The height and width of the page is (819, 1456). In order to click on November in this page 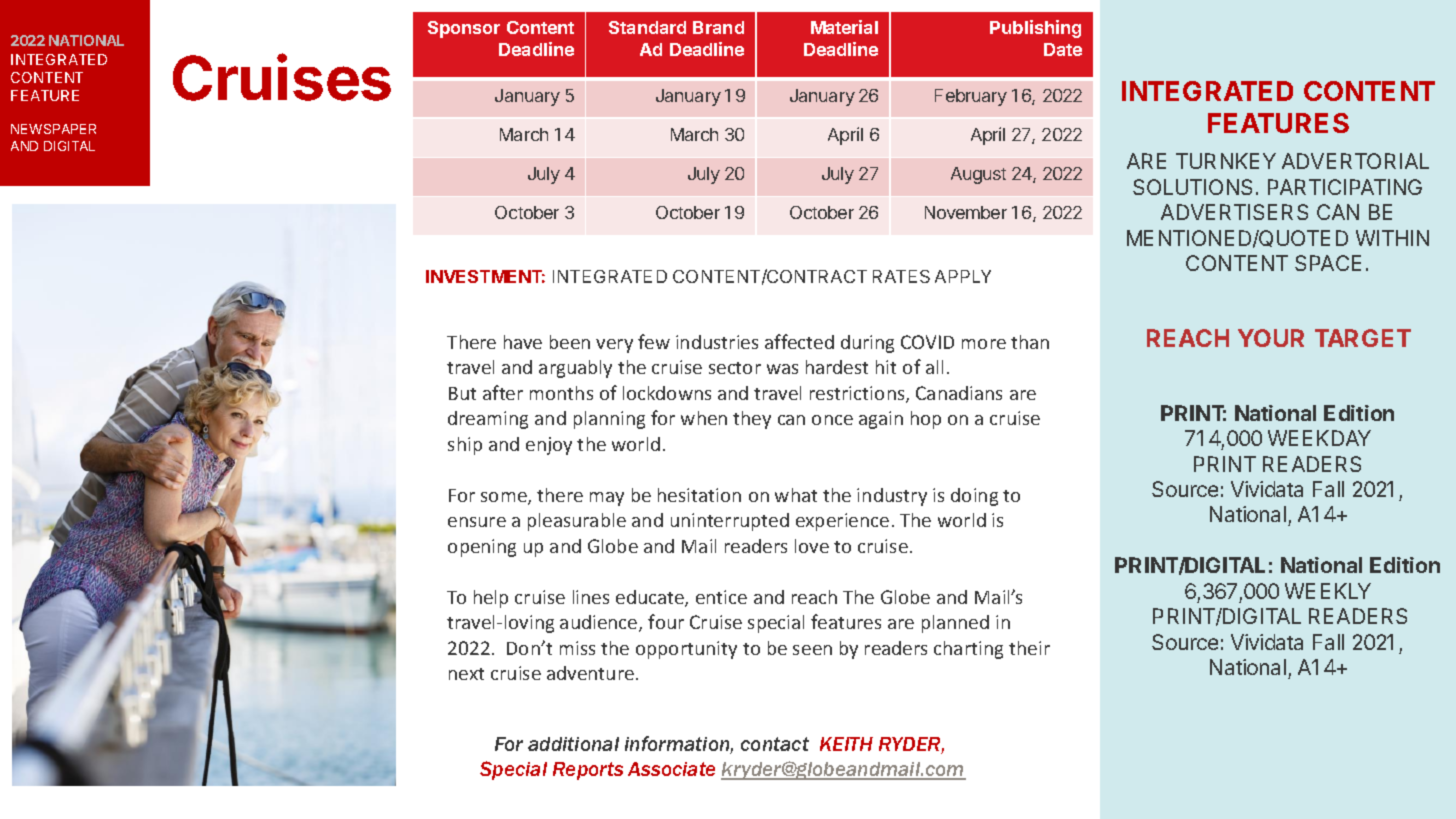, I will do `click(966, 212)`.
